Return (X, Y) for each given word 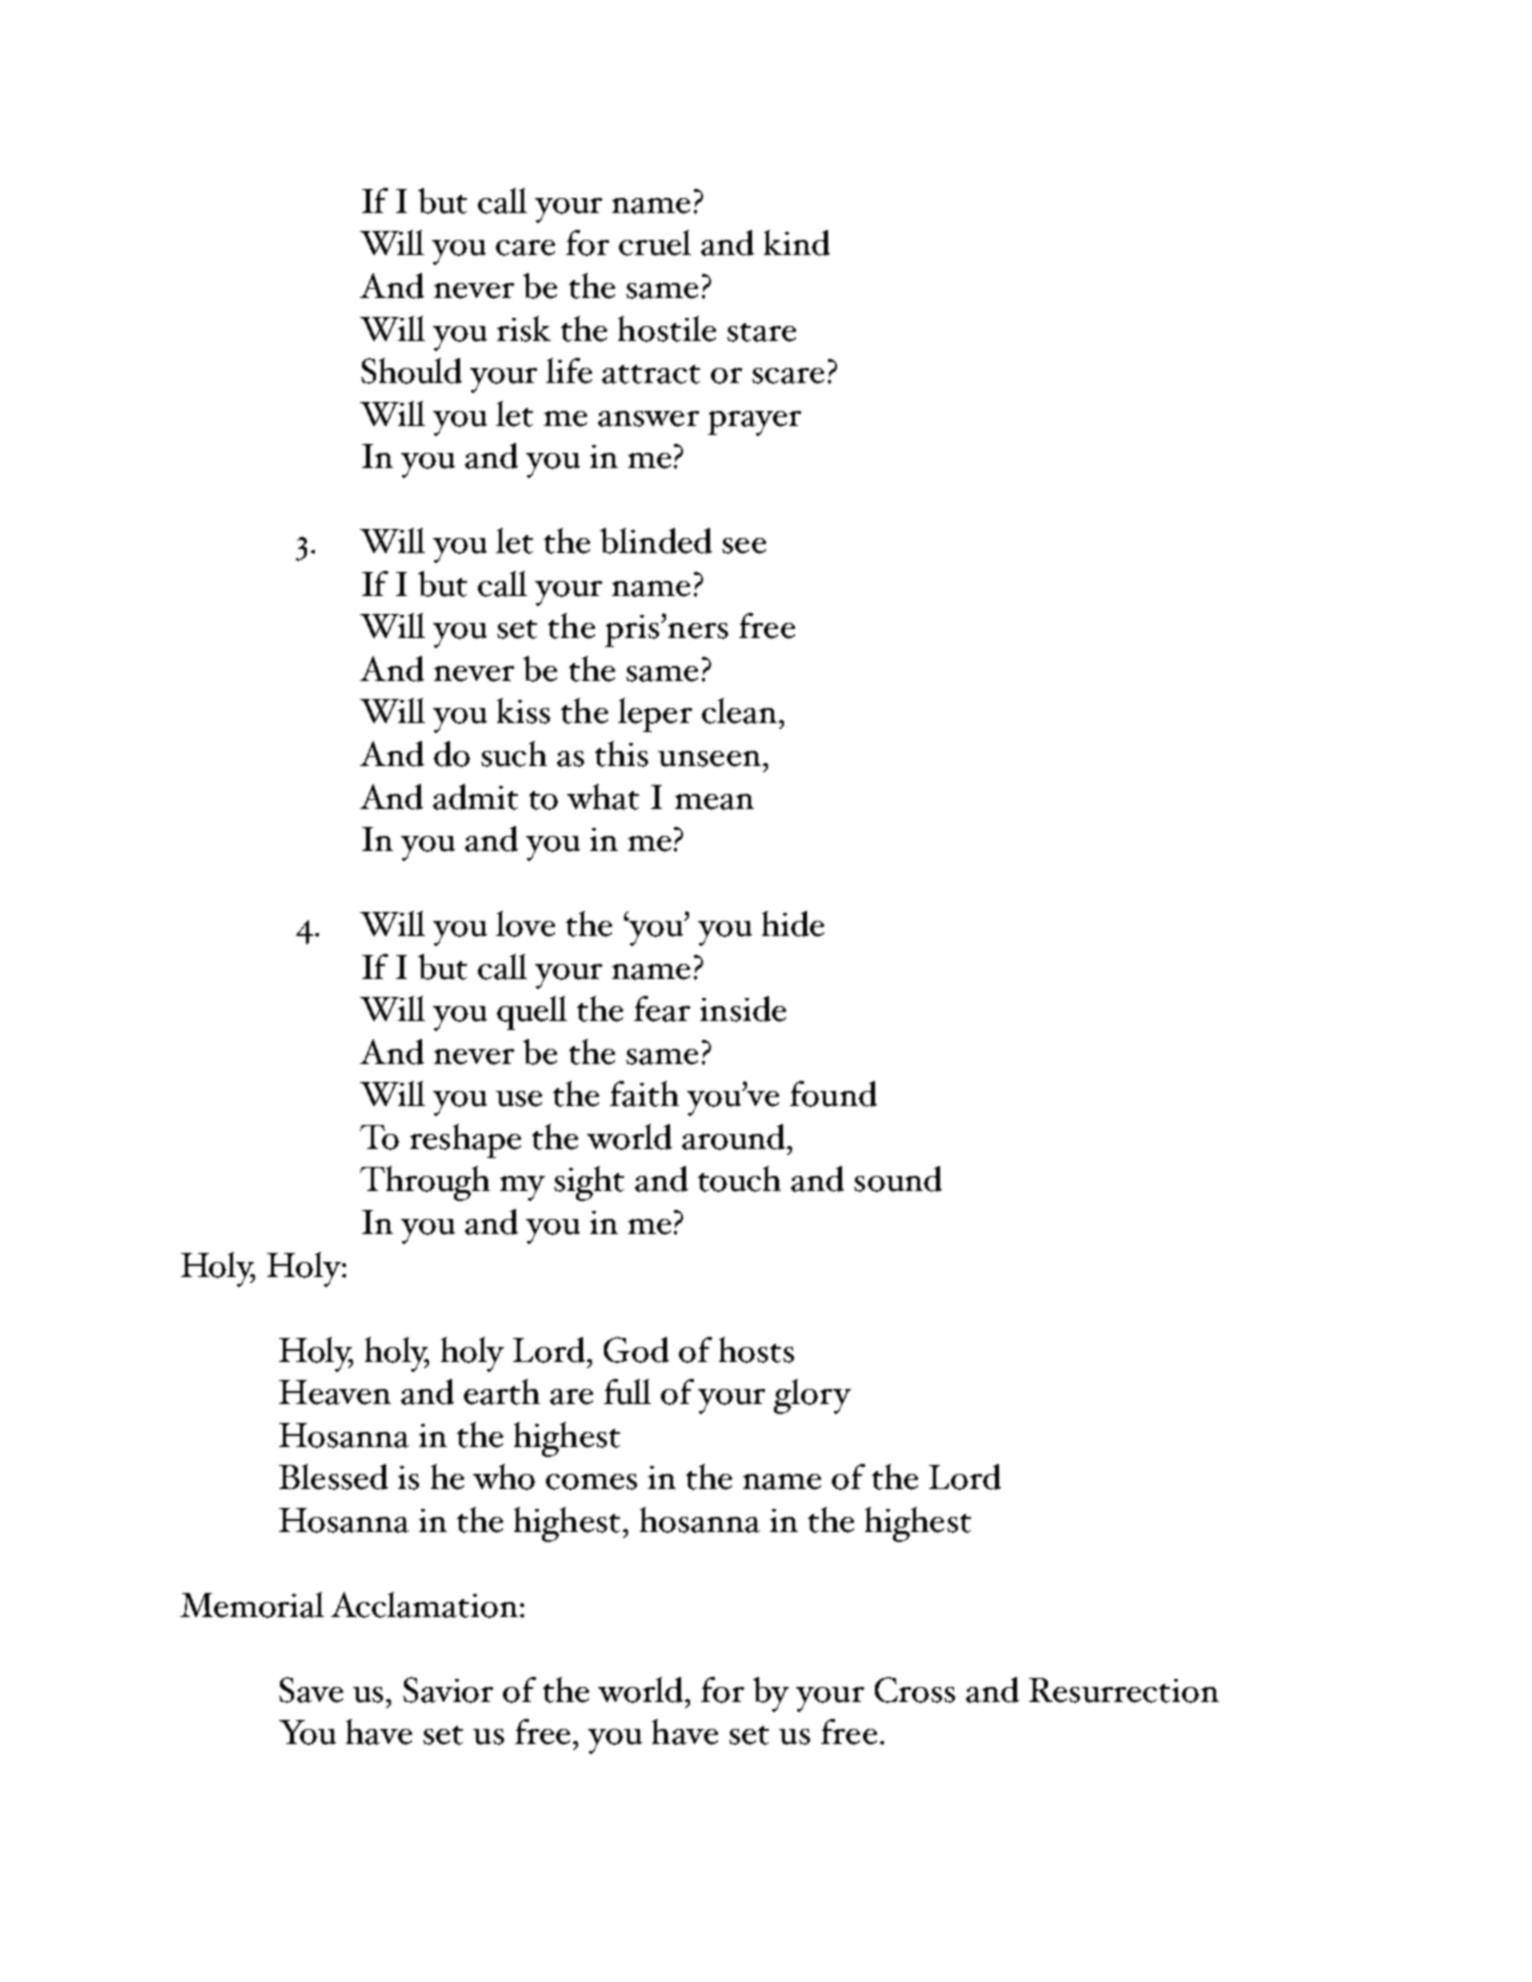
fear (662, 1009)
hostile (667, 329)
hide (793, 924)
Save (311, 1690)
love (525, 924)
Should (411, 371)
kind (797, 243)
